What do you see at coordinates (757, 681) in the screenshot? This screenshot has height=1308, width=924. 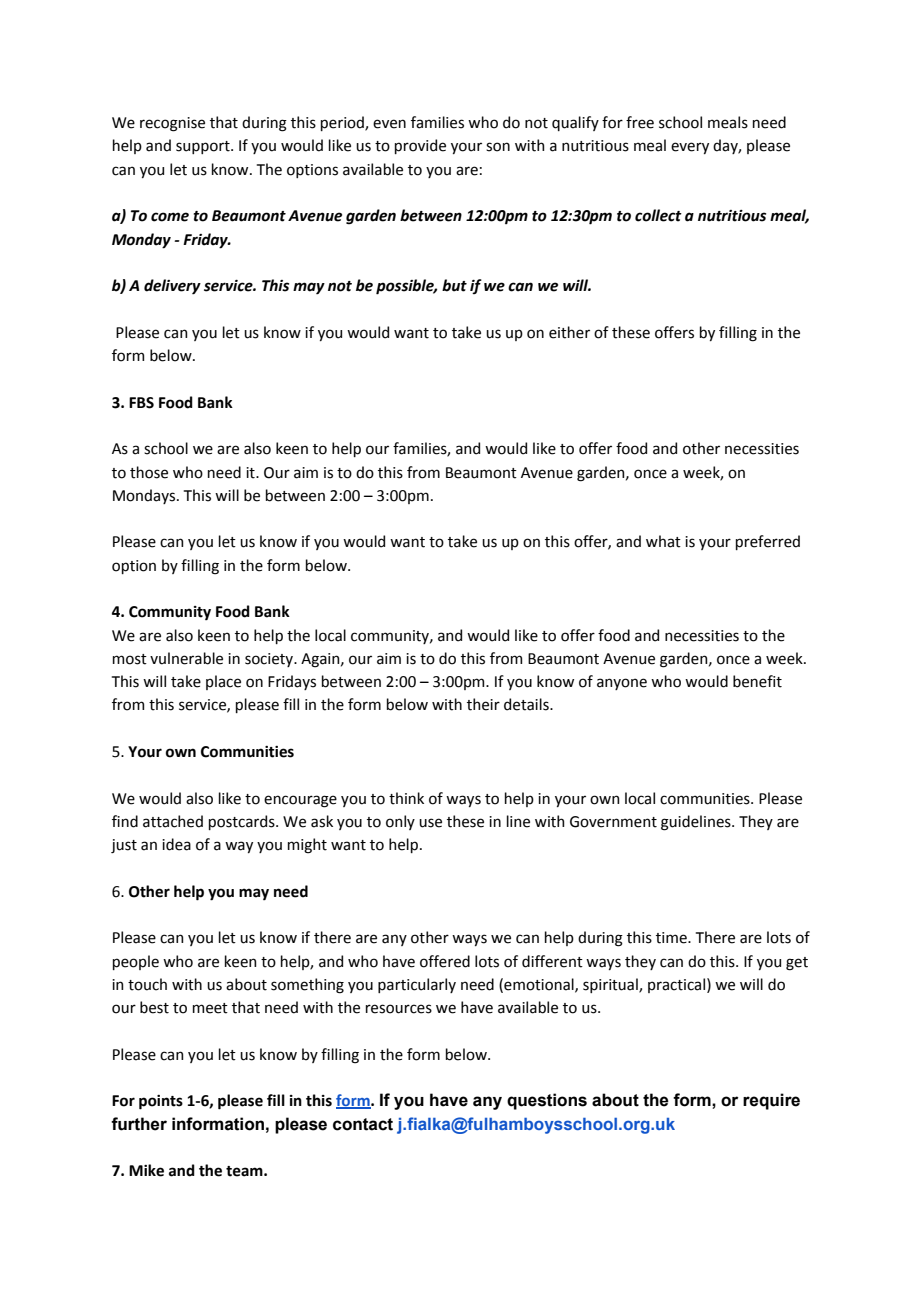 I see `benefit` at bounding box center [757, 681].
